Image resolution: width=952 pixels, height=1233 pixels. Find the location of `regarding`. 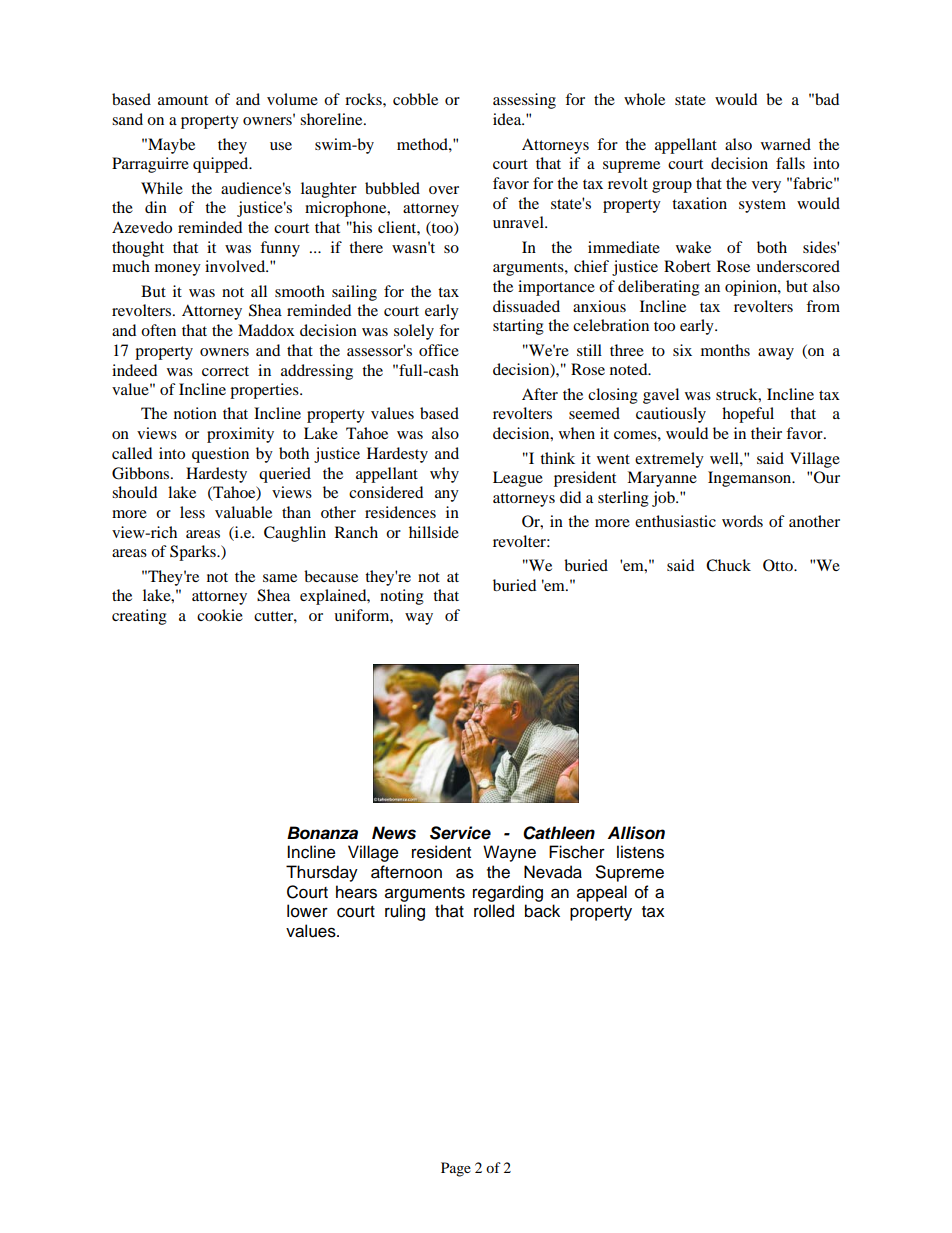

regarding is located at coordinates (508, 893).
